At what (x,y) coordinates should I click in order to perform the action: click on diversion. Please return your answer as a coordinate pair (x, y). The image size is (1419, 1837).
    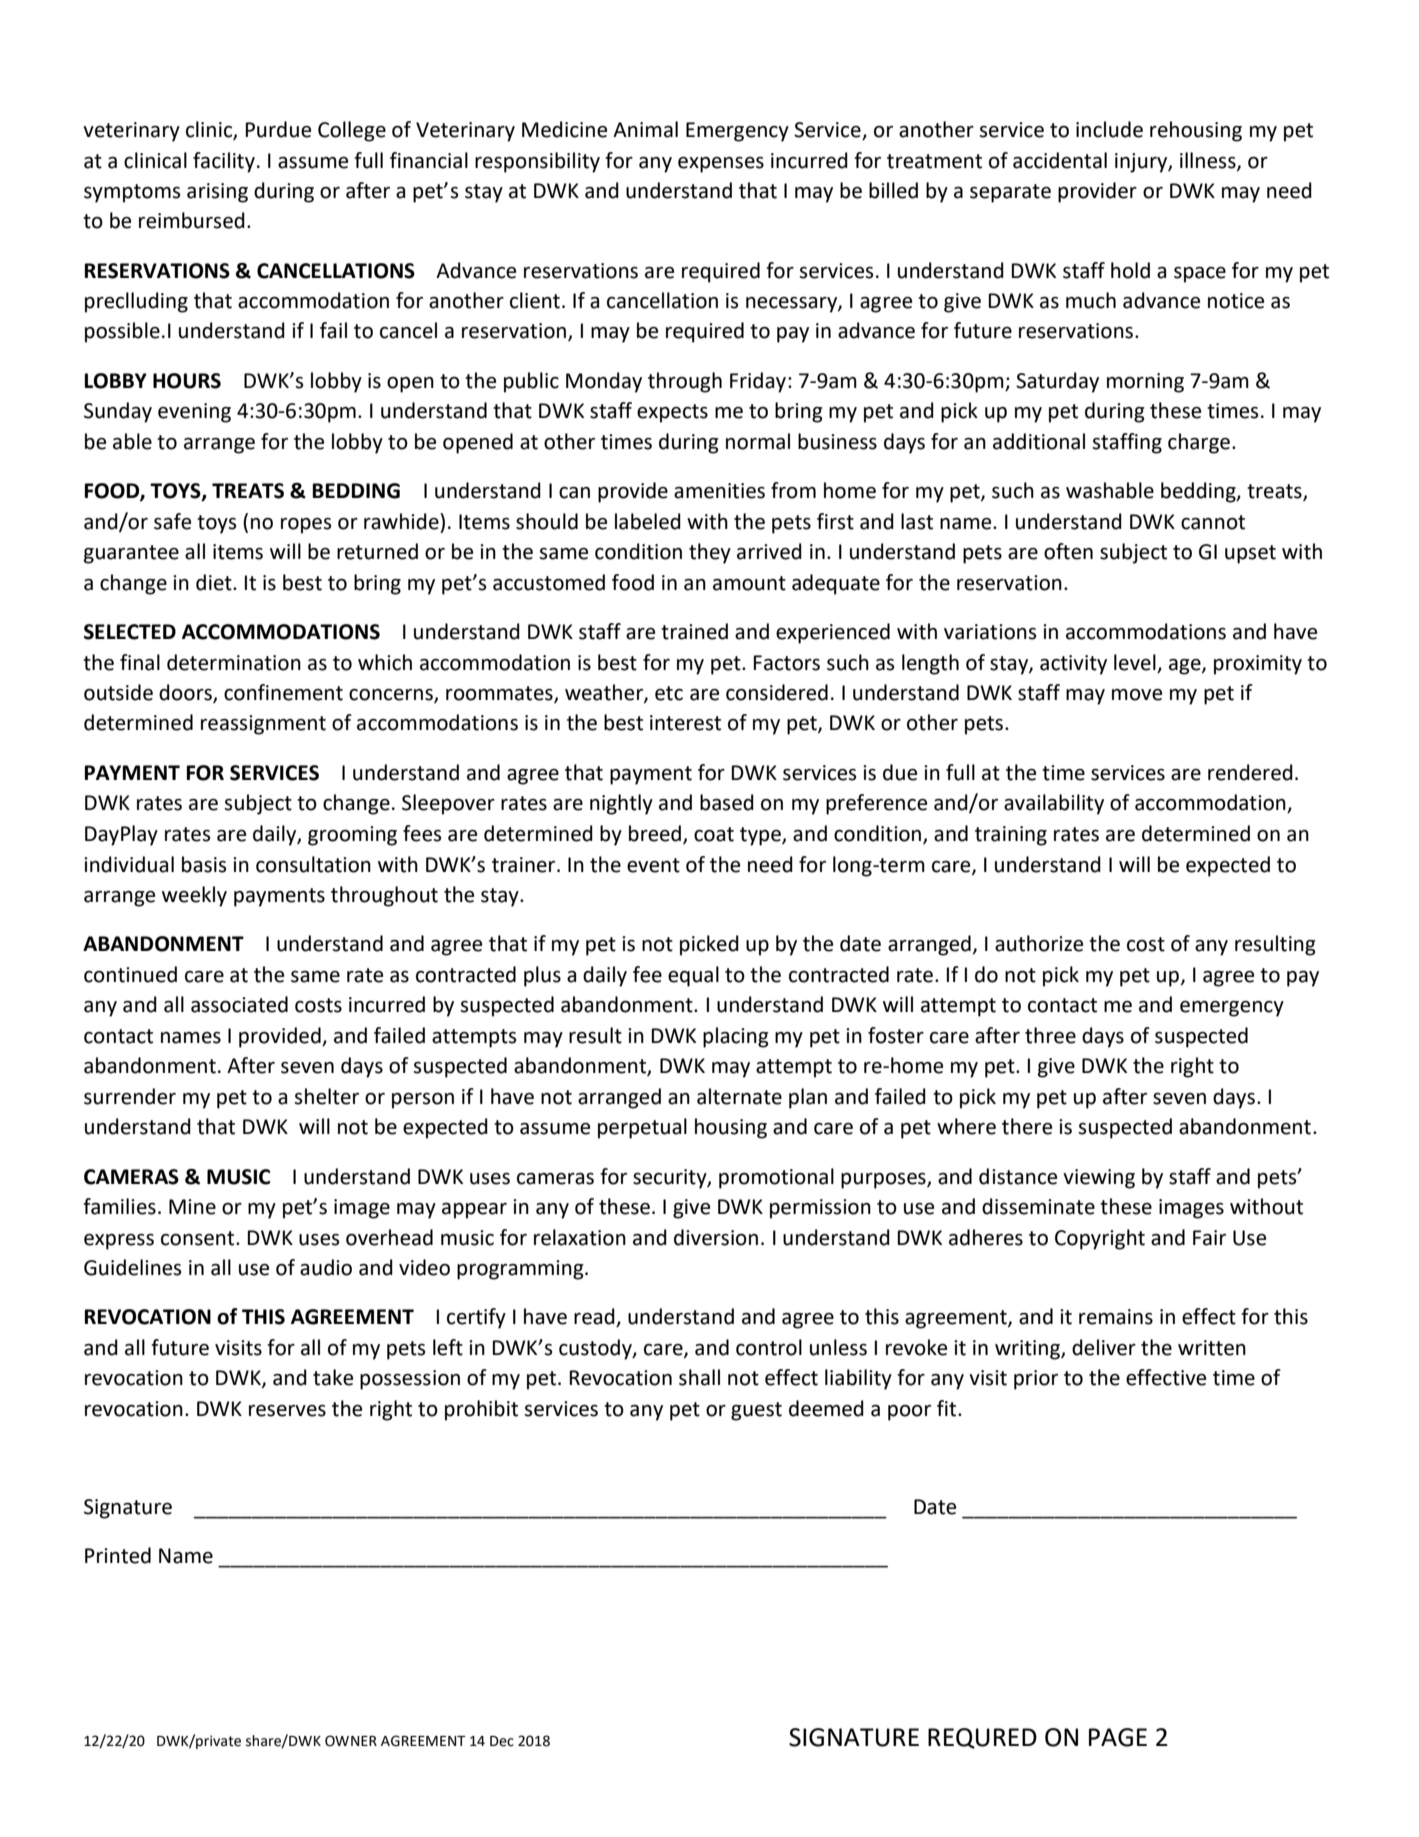
    Looking at the image, I should click on (716, 1237).
